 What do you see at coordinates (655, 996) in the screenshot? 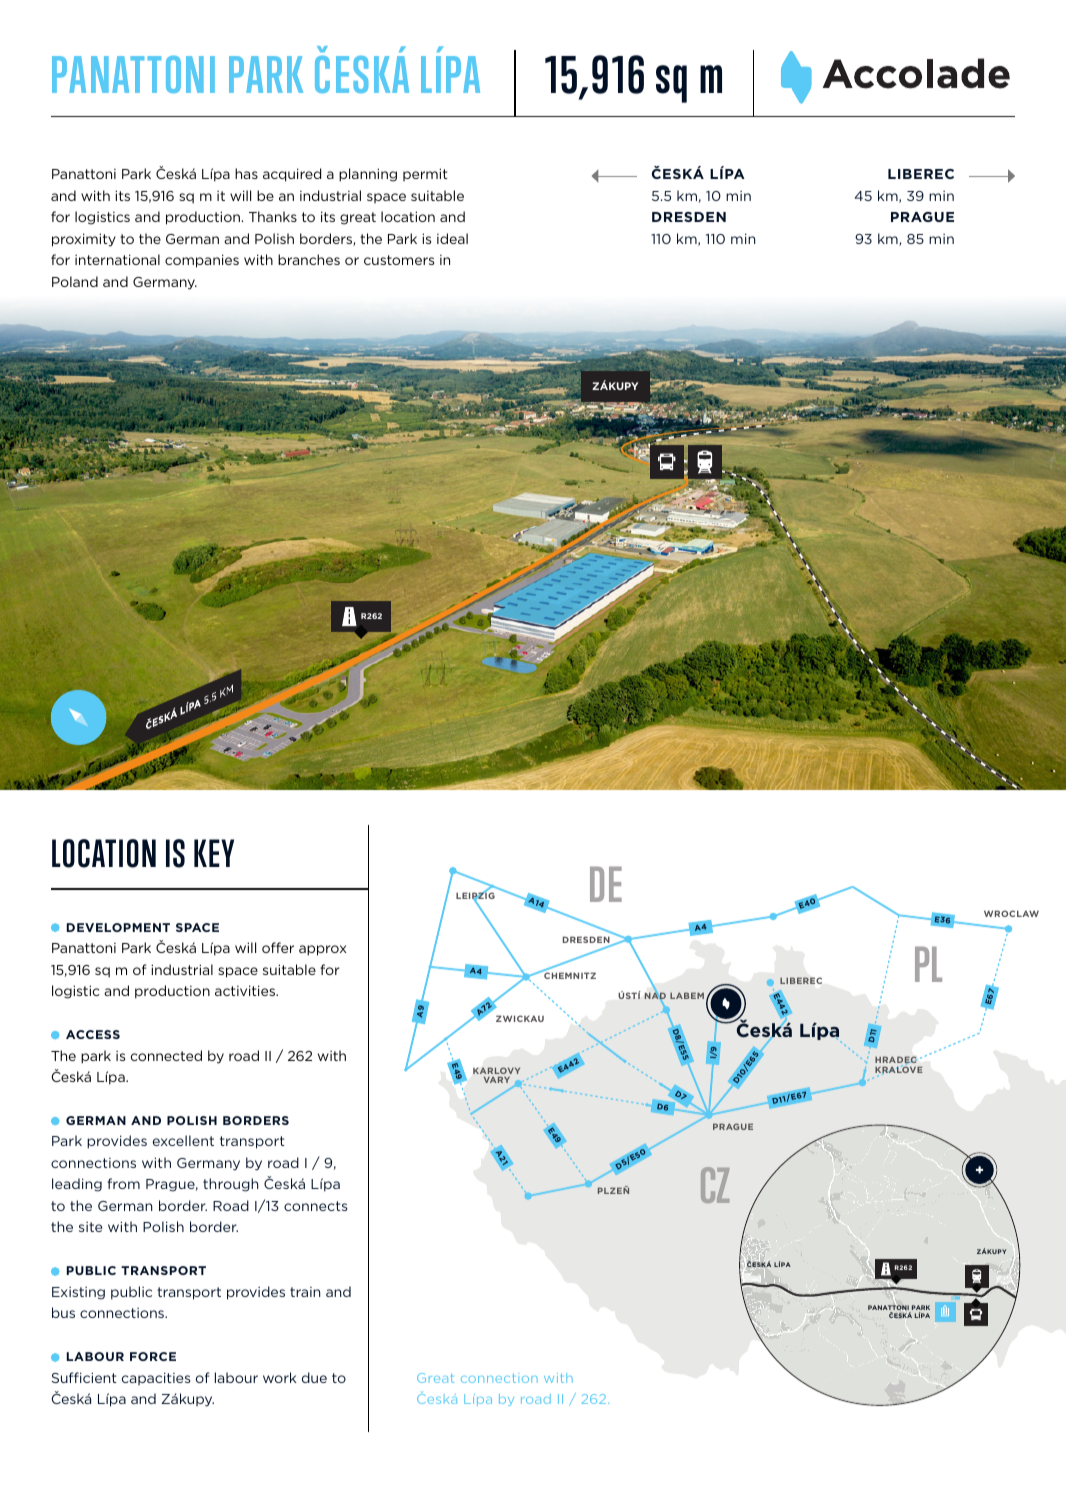
I see `NAD` at bounding box center [655, 996].
